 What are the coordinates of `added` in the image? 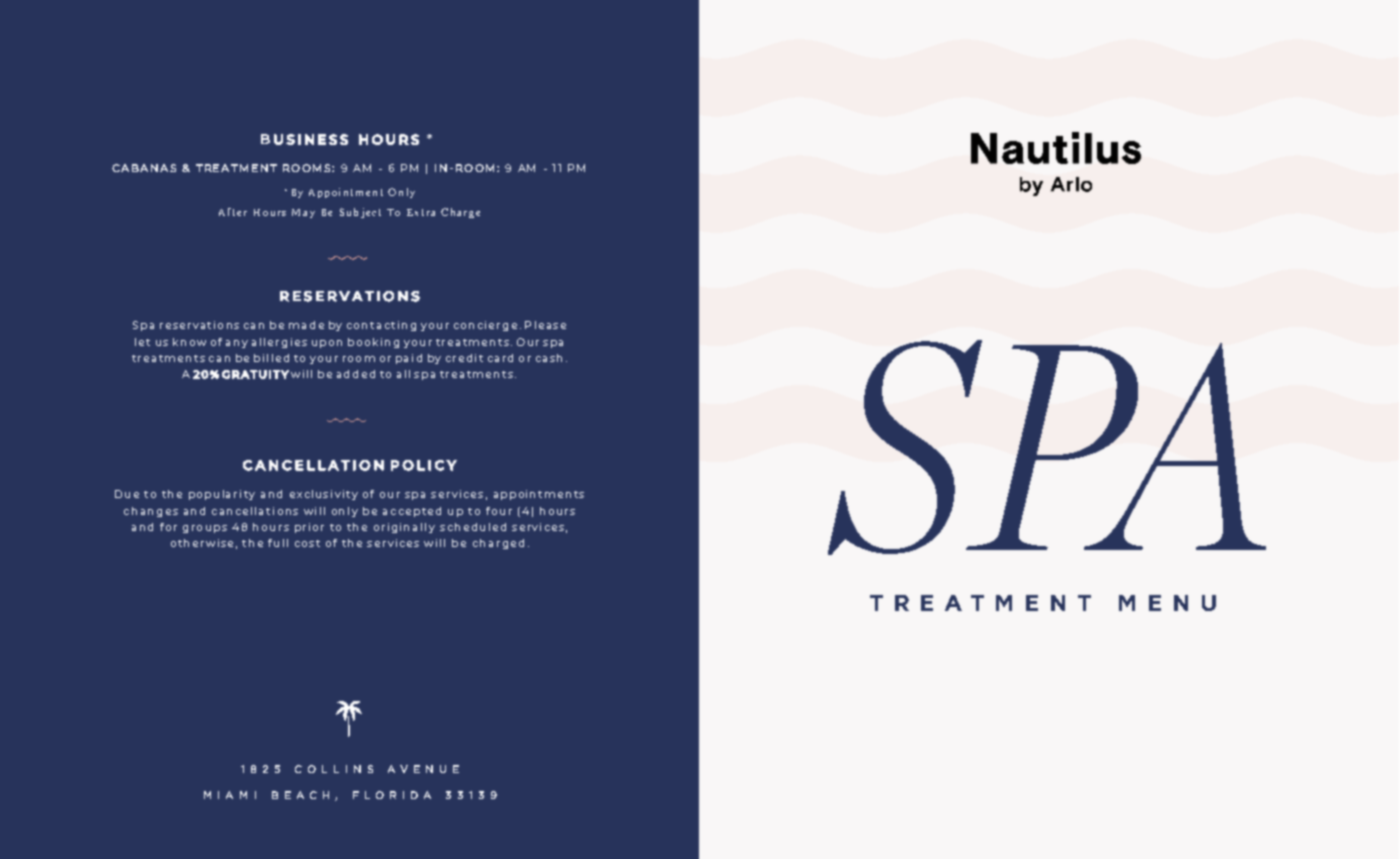 It's located at (356, 374).
